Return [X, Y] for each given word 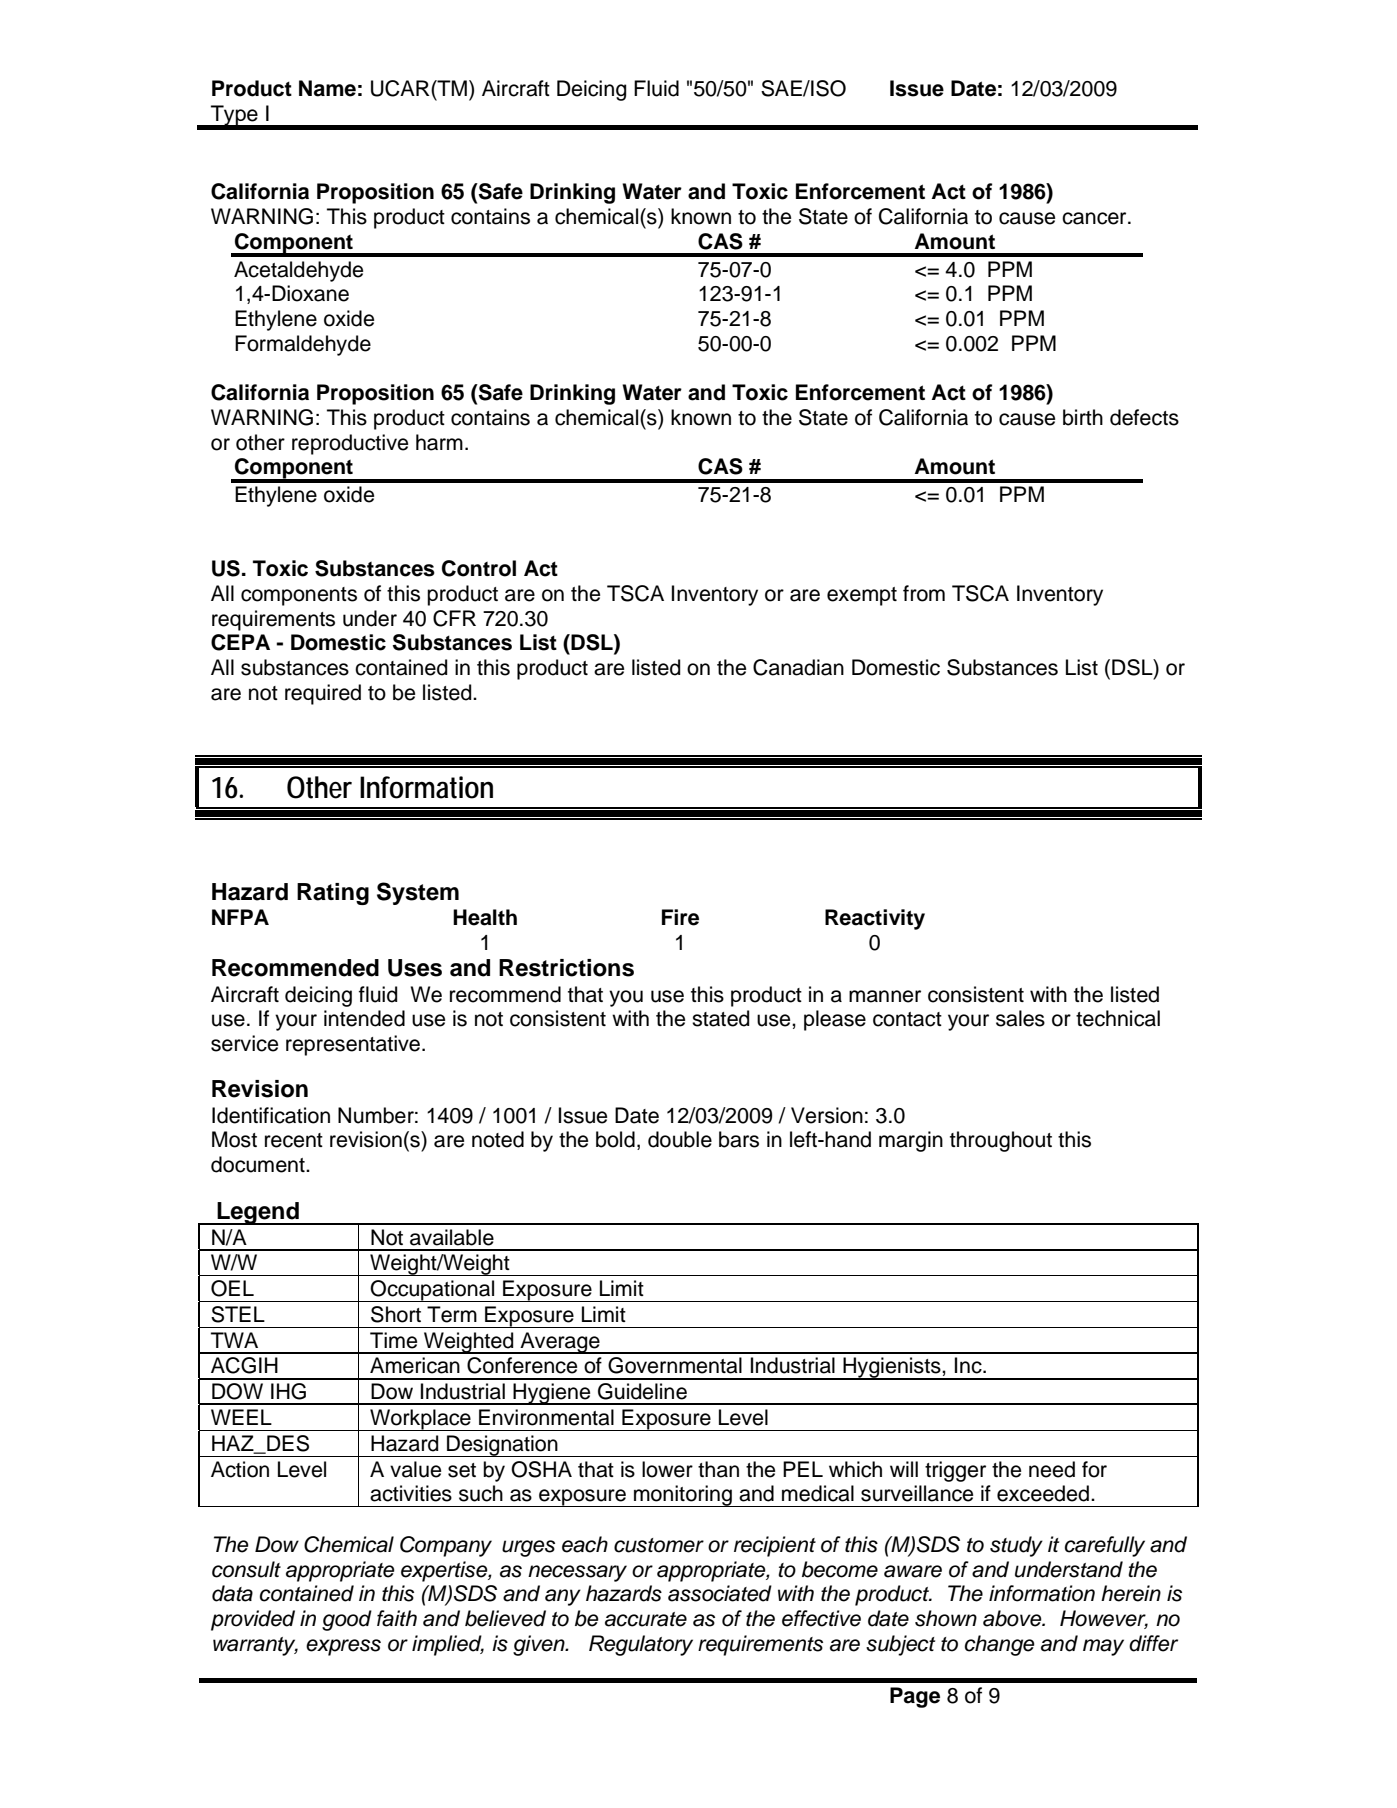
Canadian [798, 667]
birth [1083, 417]
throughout [1001, 1141]
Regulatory [641, 1645]
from [924, 593]
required [323, 694]
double [680, 1139]
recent [294, 1140]
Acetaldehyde [298, 271]
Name [327, 88]
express [343, 1647]
